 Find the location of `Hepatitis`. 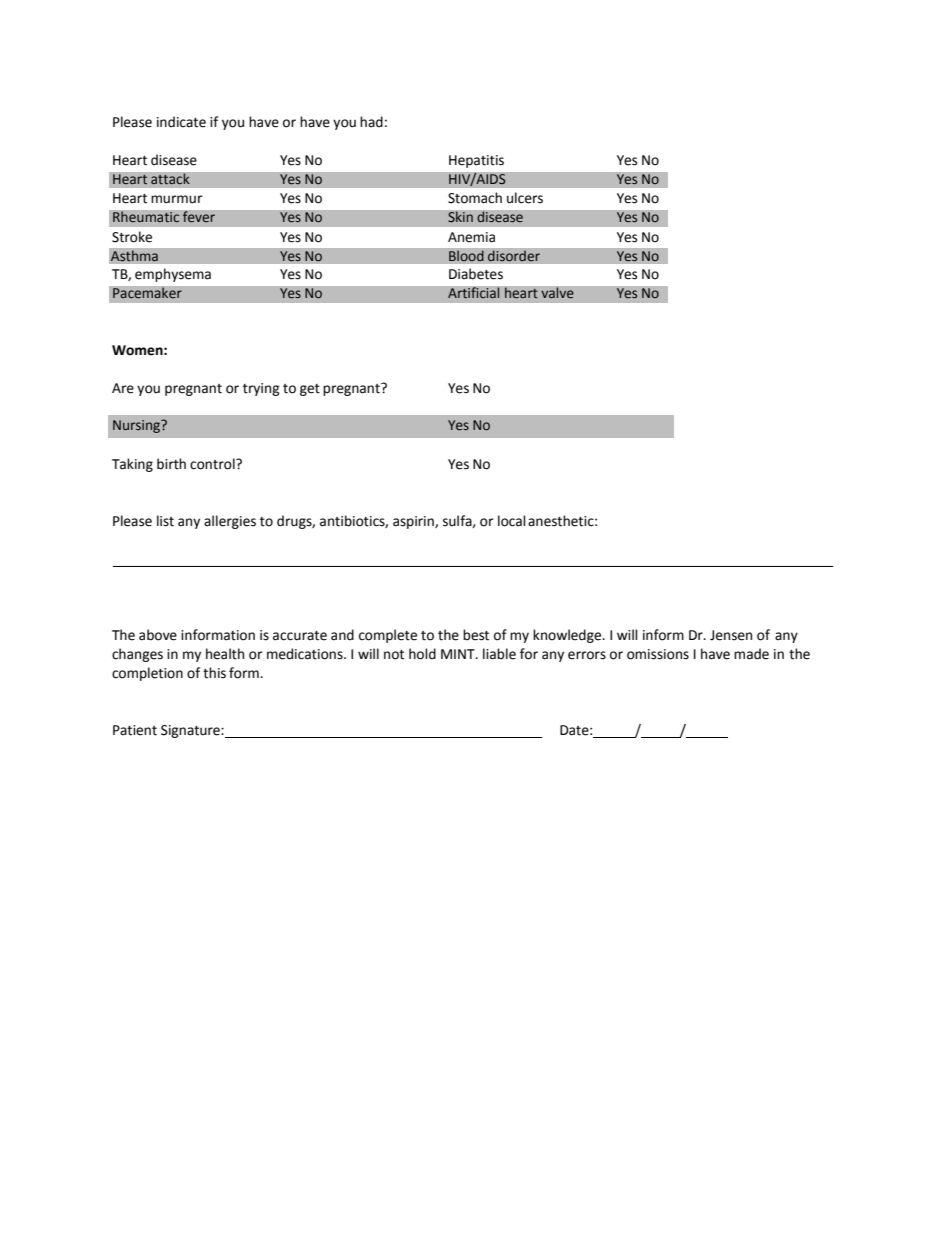

Hepatitis is located at coordinates (476, 161).
